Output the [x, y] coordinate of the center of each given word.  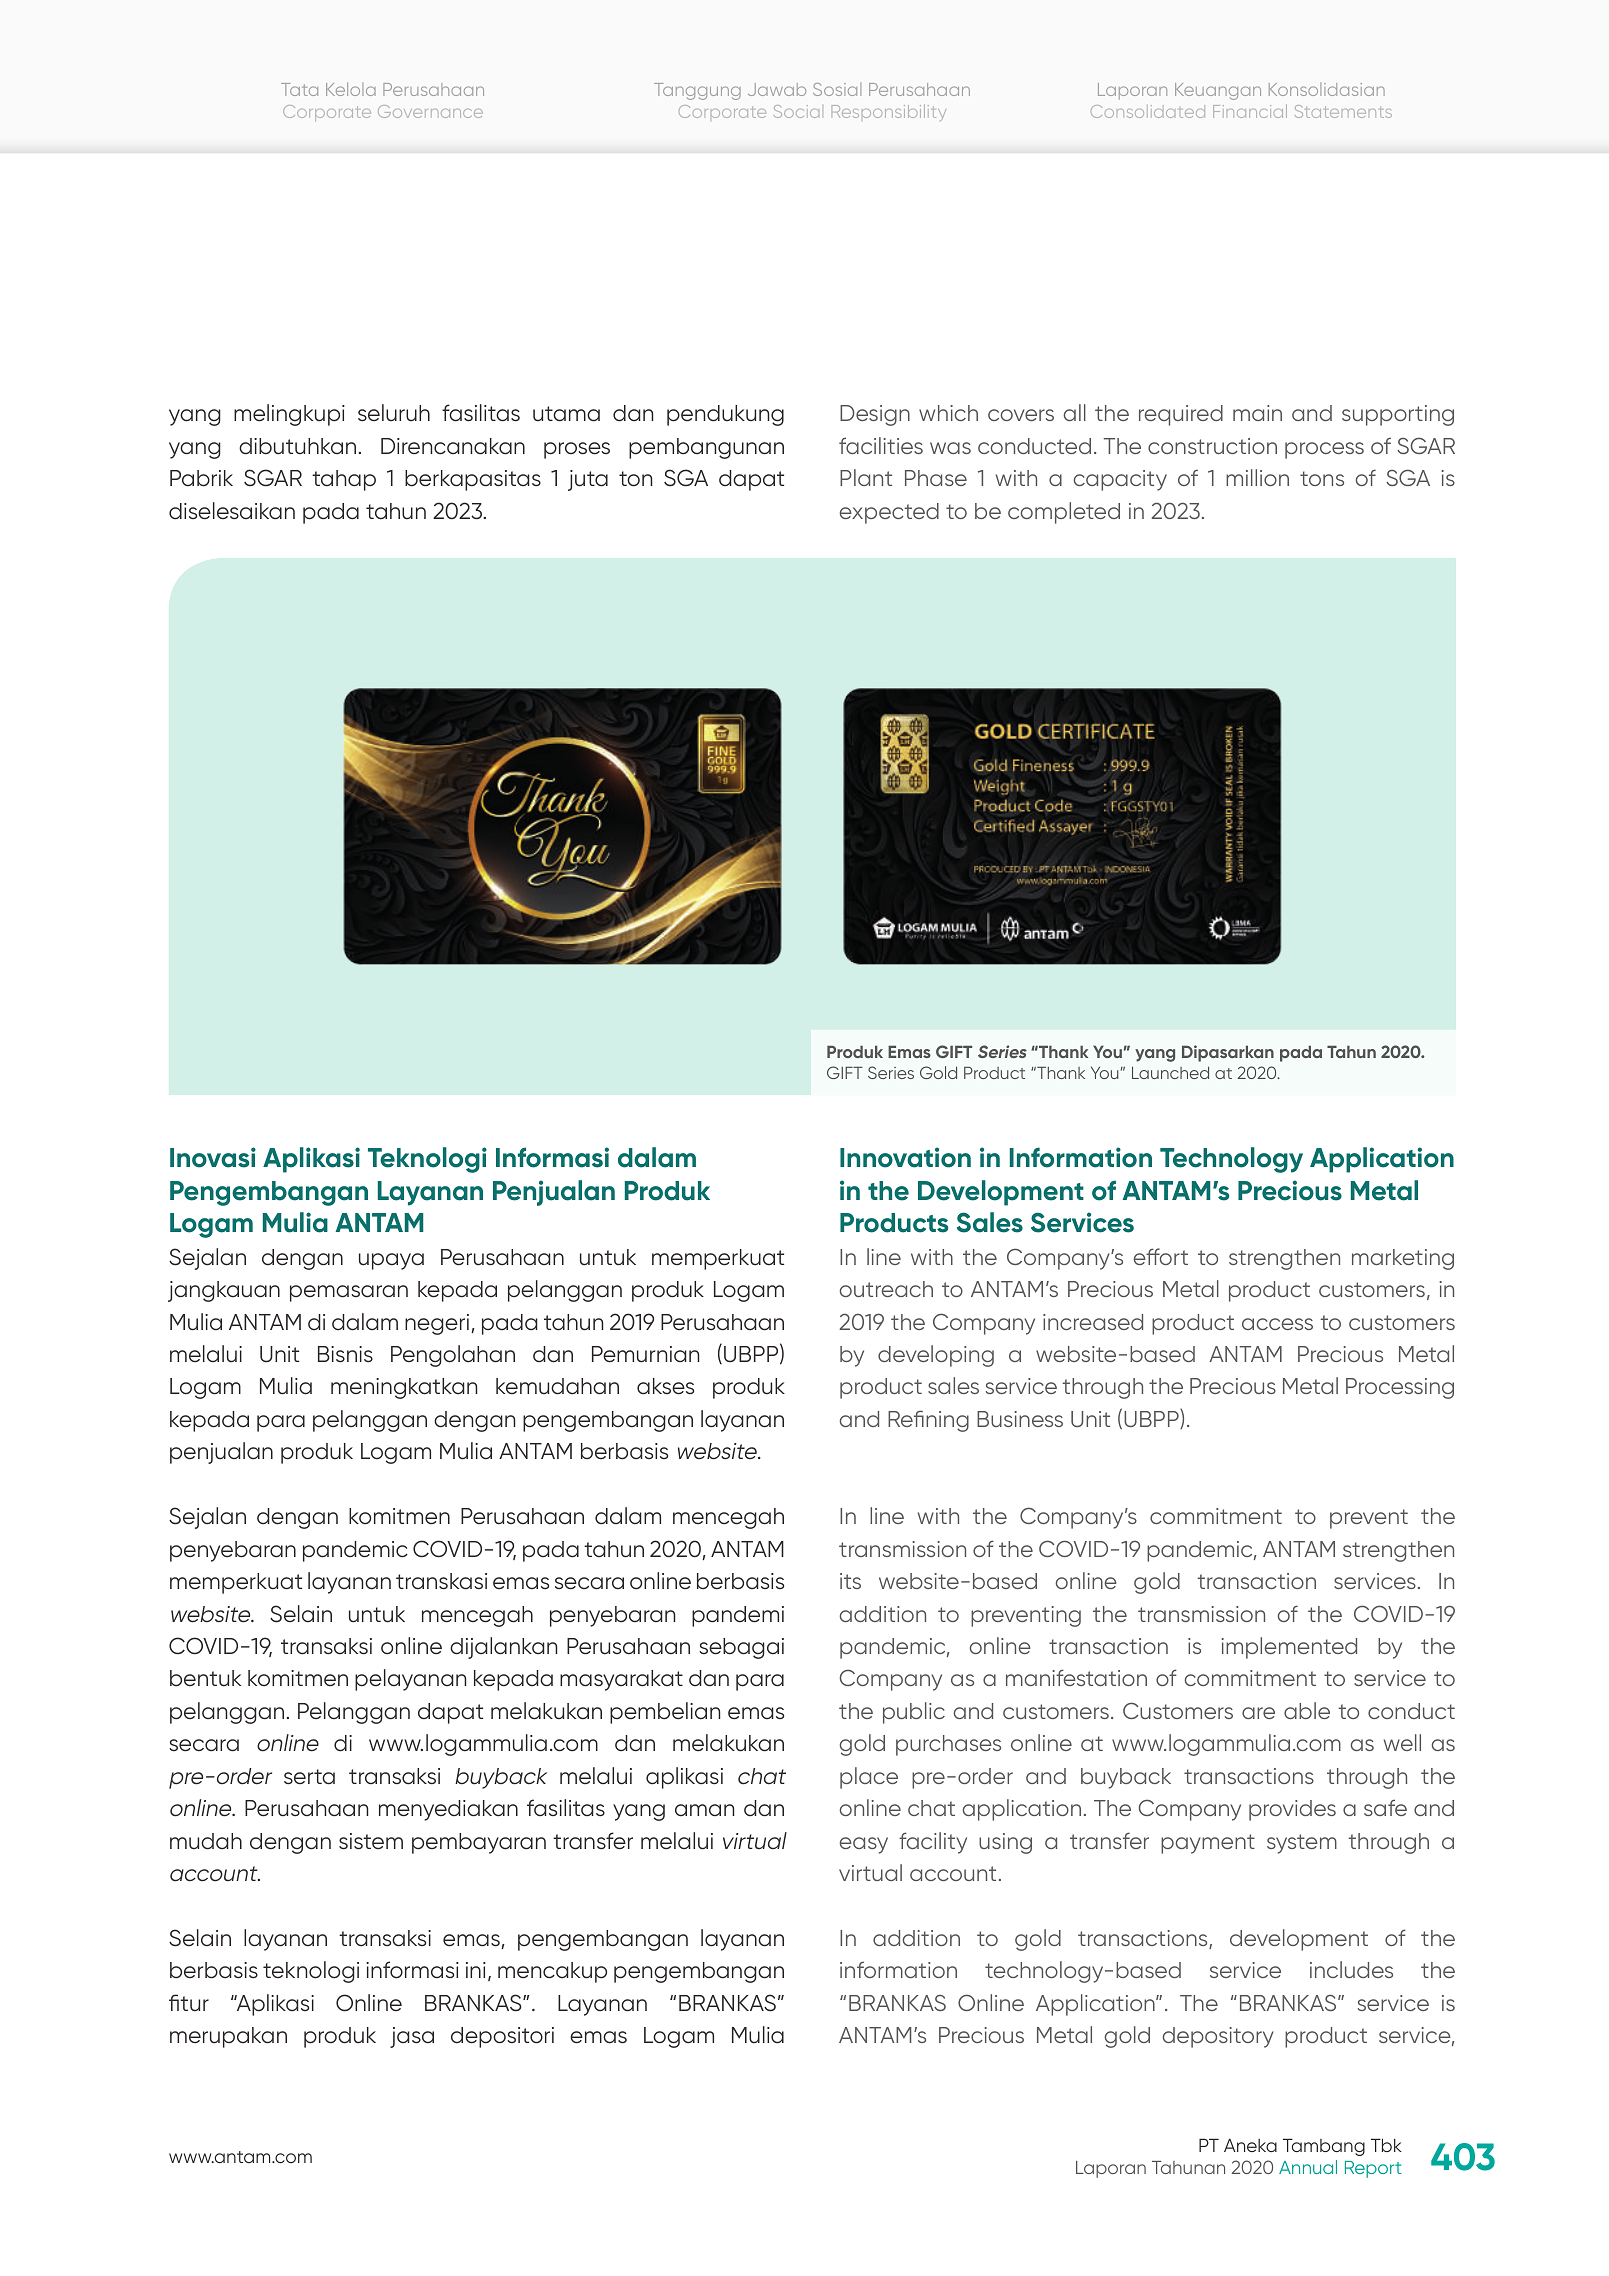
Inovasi [213, 1157]
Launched [1170, 1073]
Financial [1250, 111]
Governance [430, 111]
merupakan [228, 2037]
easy [864, 1845]
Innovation [905, 1157]
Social [796, 111]
